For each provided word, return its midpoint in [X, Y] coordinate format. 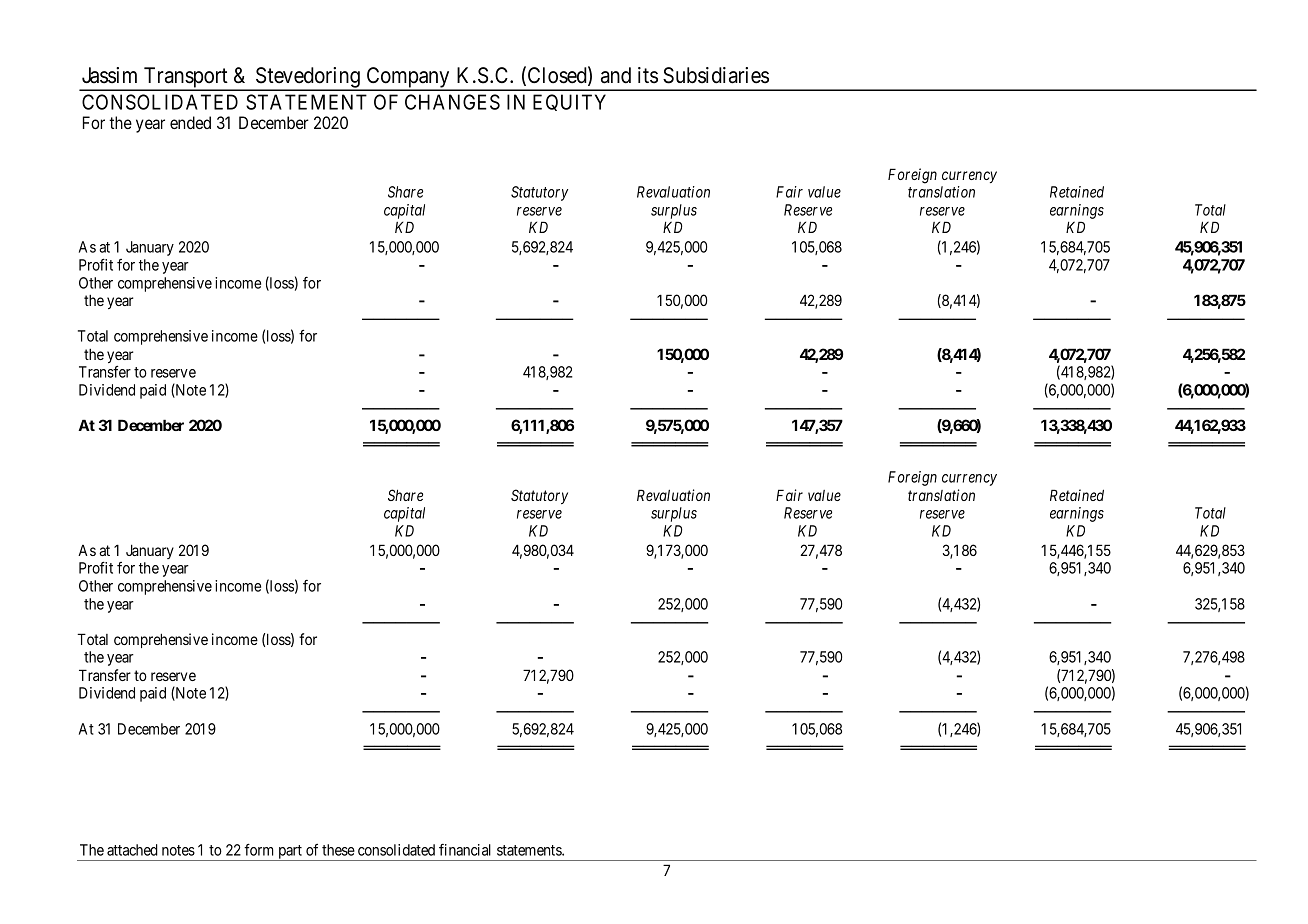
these [338, 850]
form [259, 849]
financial [465, 850]
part [290, 853]
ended [190, 122]
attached [132, 850]
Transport [186, 78]
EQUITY [569, 102]
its [648, 75]
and [616, 75]
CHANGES [452, 102]
